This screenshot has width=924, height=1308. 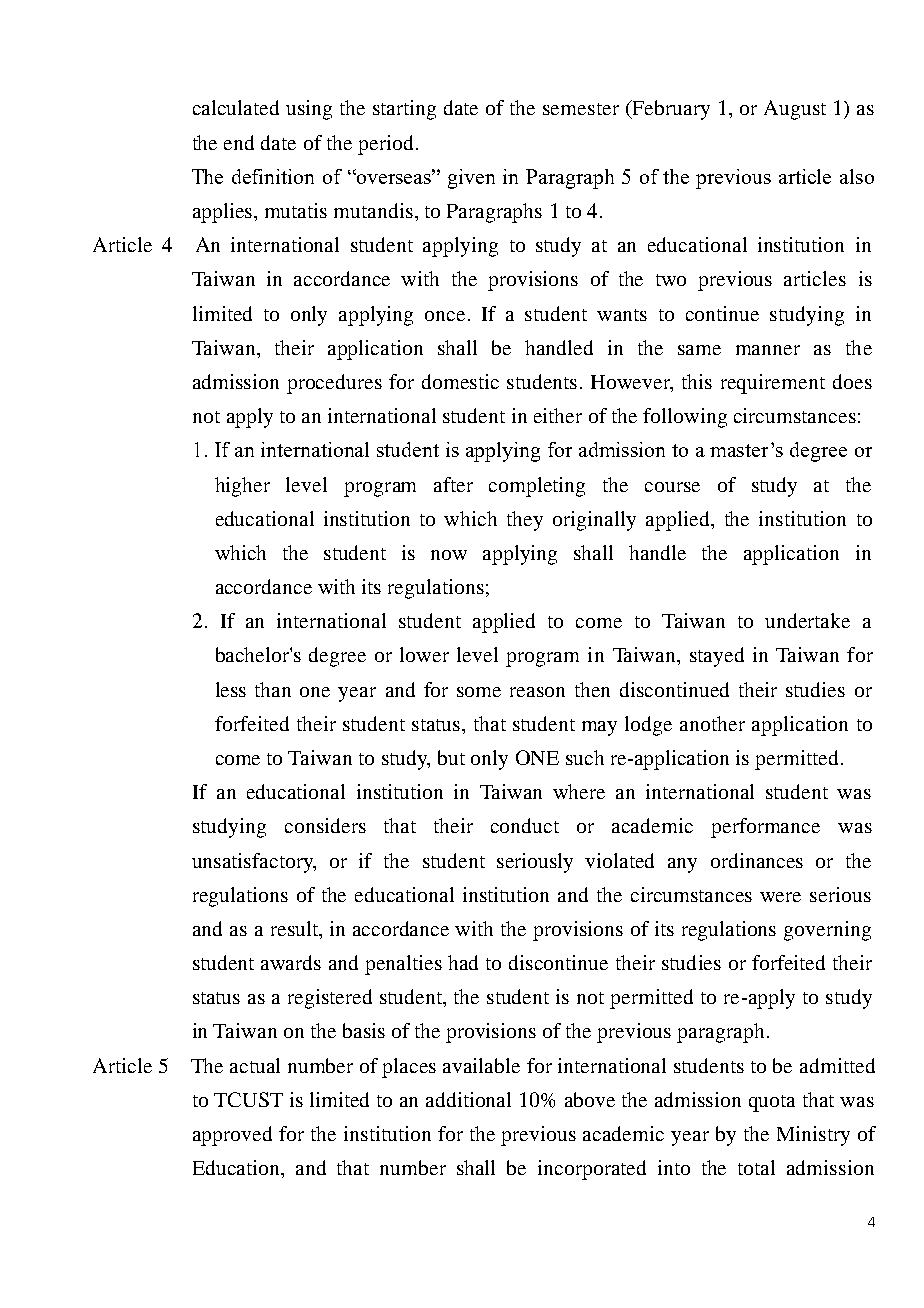 I want to click on using, so click(x=309, y=110).
